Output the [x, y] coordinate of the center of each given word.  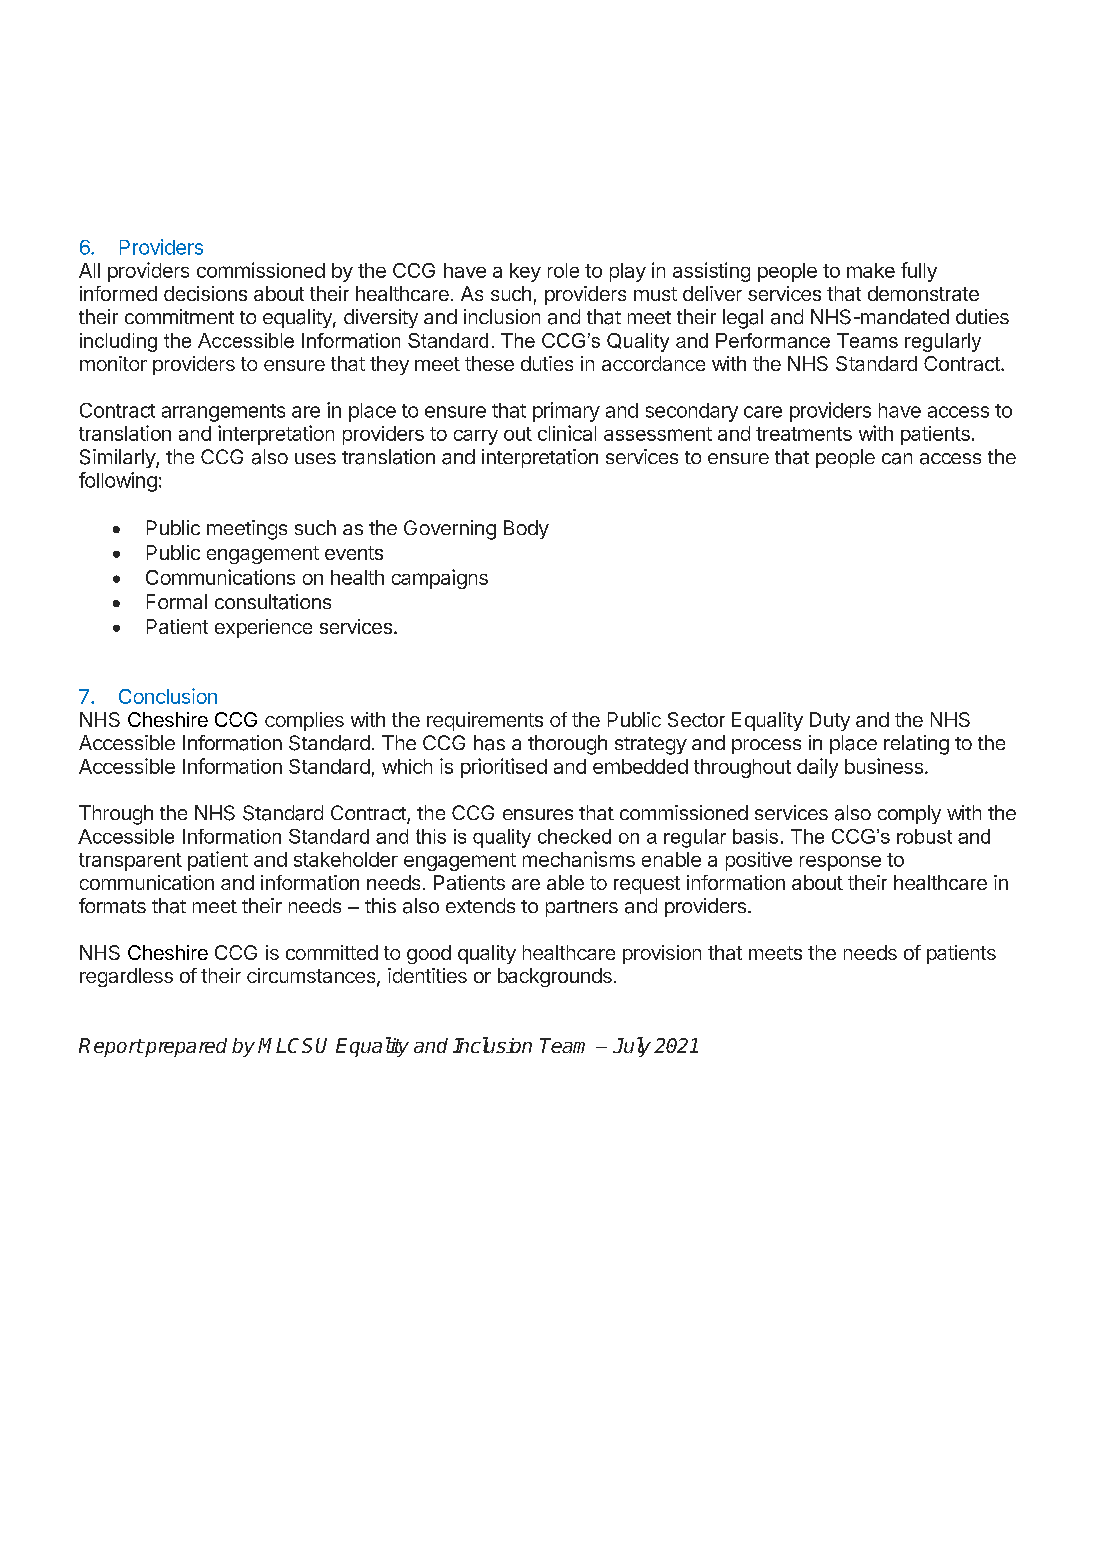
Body [526, 529]
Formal [177, 601]
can [897, 459]
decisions [205, 293]
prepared [185, 1047]
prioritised [504, 768]
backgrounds [555, 977]
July [632, 1047]
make [871, 270]
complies [304, 721]
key [525, 272]
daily [817, 768]
